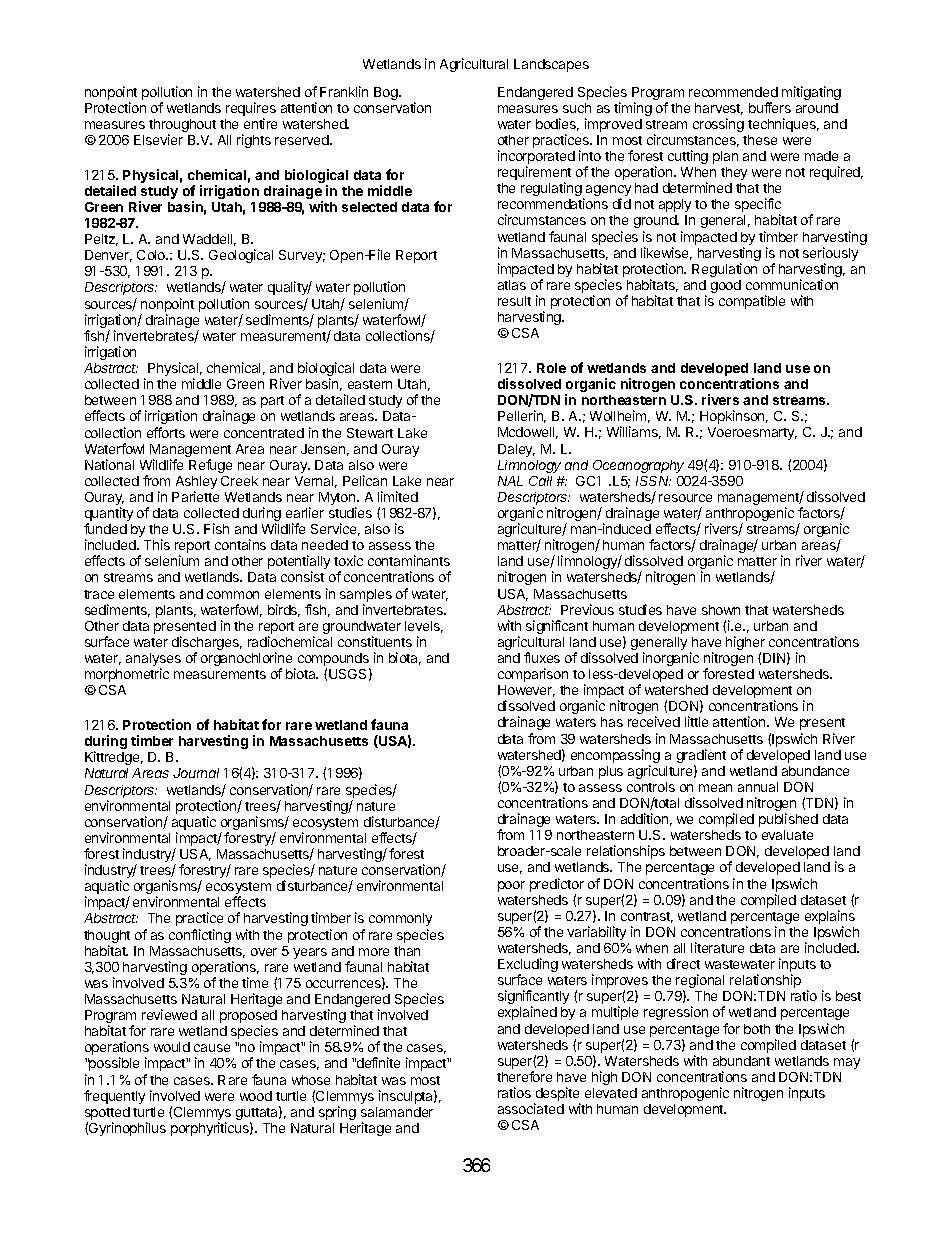  I want to click on buffers, so click(770, 107).
